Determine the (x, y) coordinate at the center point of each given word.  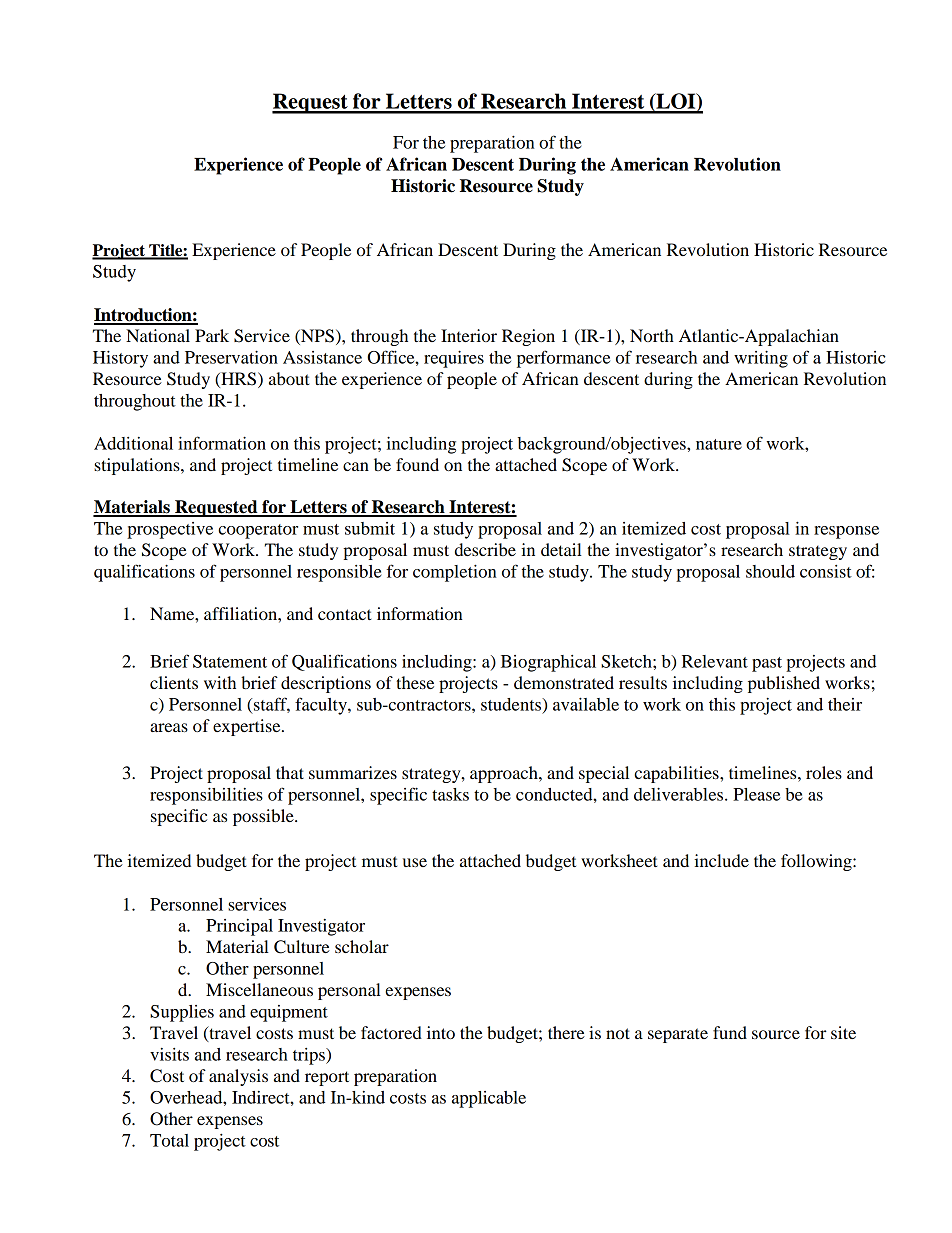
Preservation (231, 357)
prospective (170, 530)
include (721, 860)
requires (454, 359)
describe (485, 549)
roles (824, 772)
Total (169, 1140)
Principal (239, 927)
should (770, 571)
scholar (362, 946)
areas (169, 727)
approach (505, 774)
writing (761, 359)
